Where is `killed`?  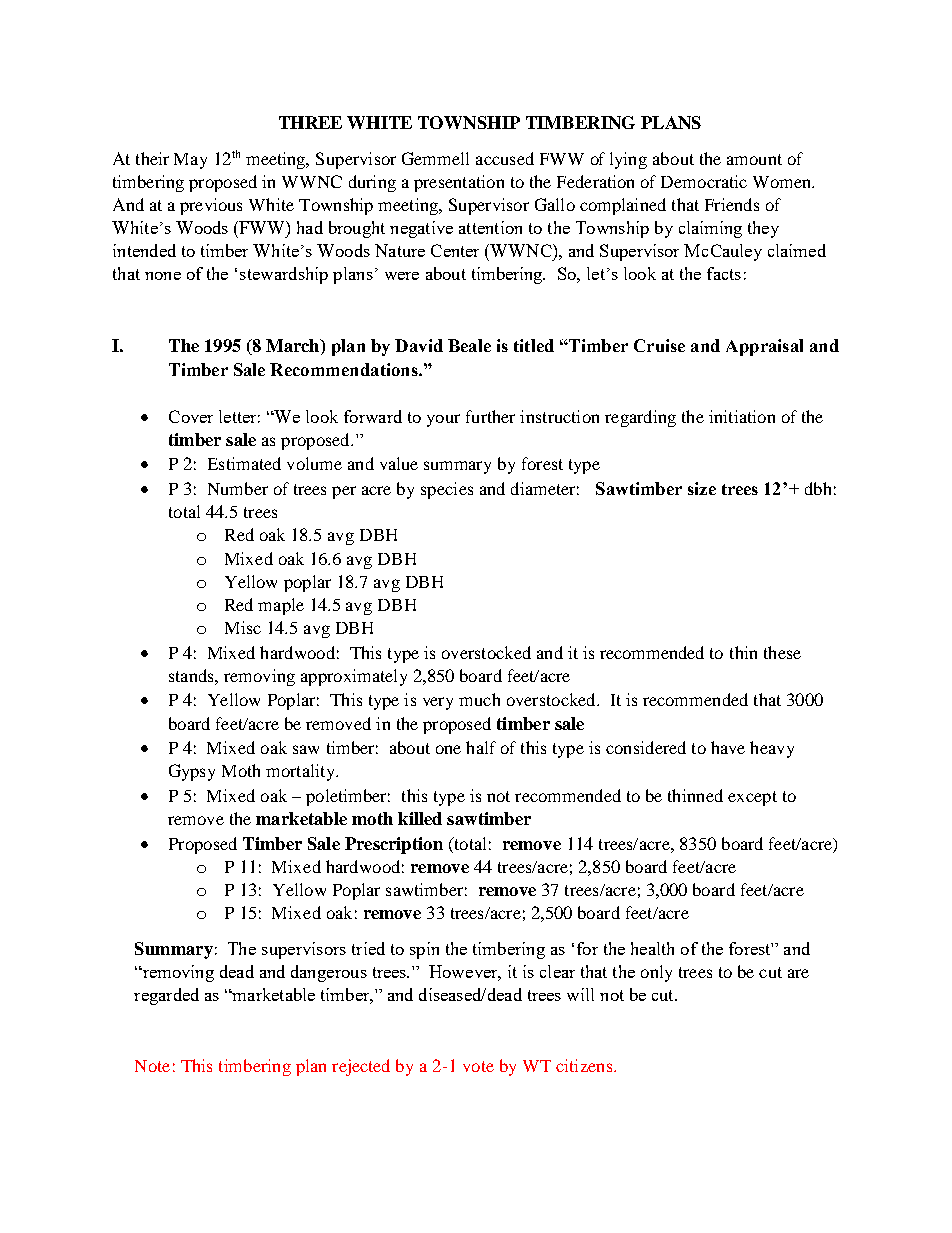 killed is located at coordinates (420, 818).
